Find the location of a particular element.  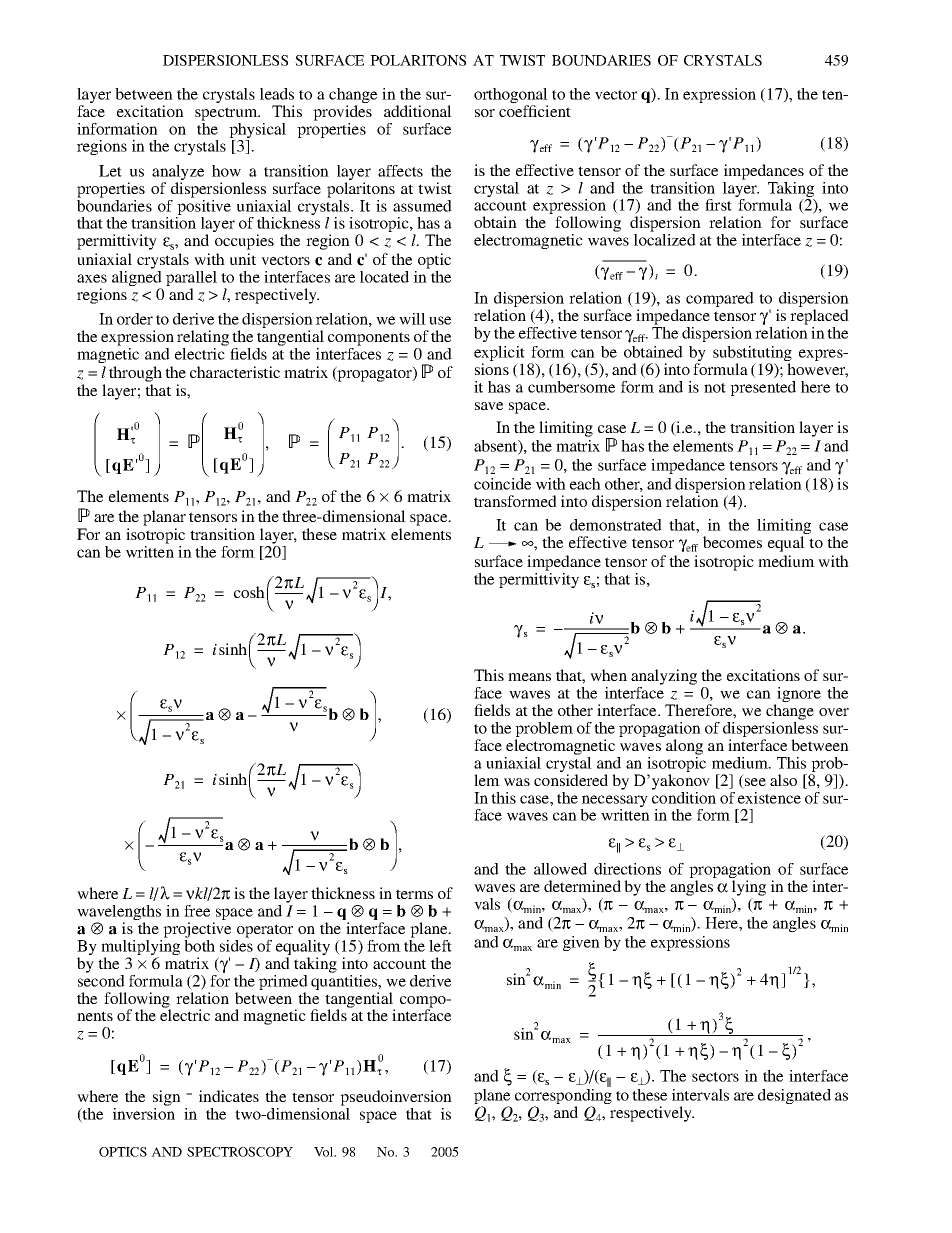

additional is located at coordinates (418, 111).
